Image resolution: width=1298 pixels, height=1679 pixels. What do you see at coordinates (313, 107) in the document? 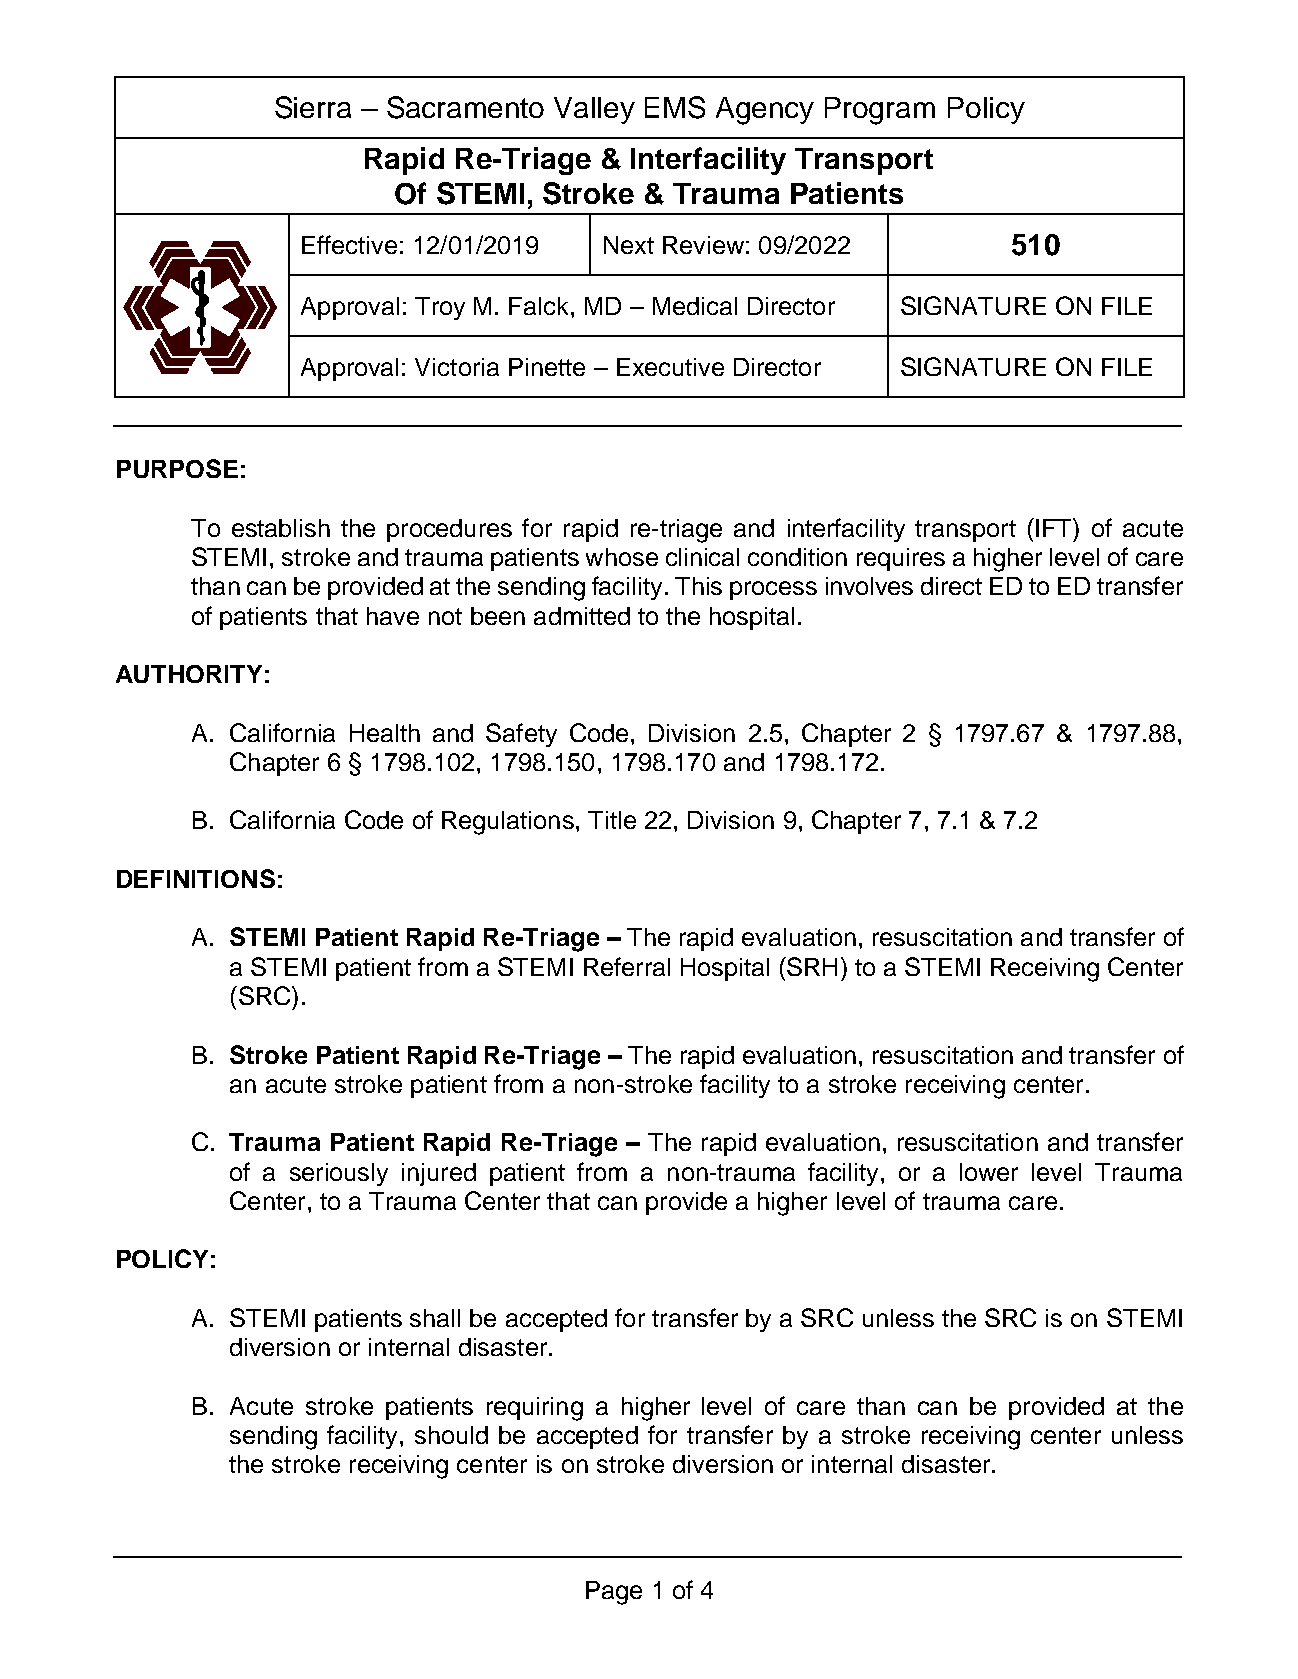
I see `Sierra` at bounding box center [313, 107].
